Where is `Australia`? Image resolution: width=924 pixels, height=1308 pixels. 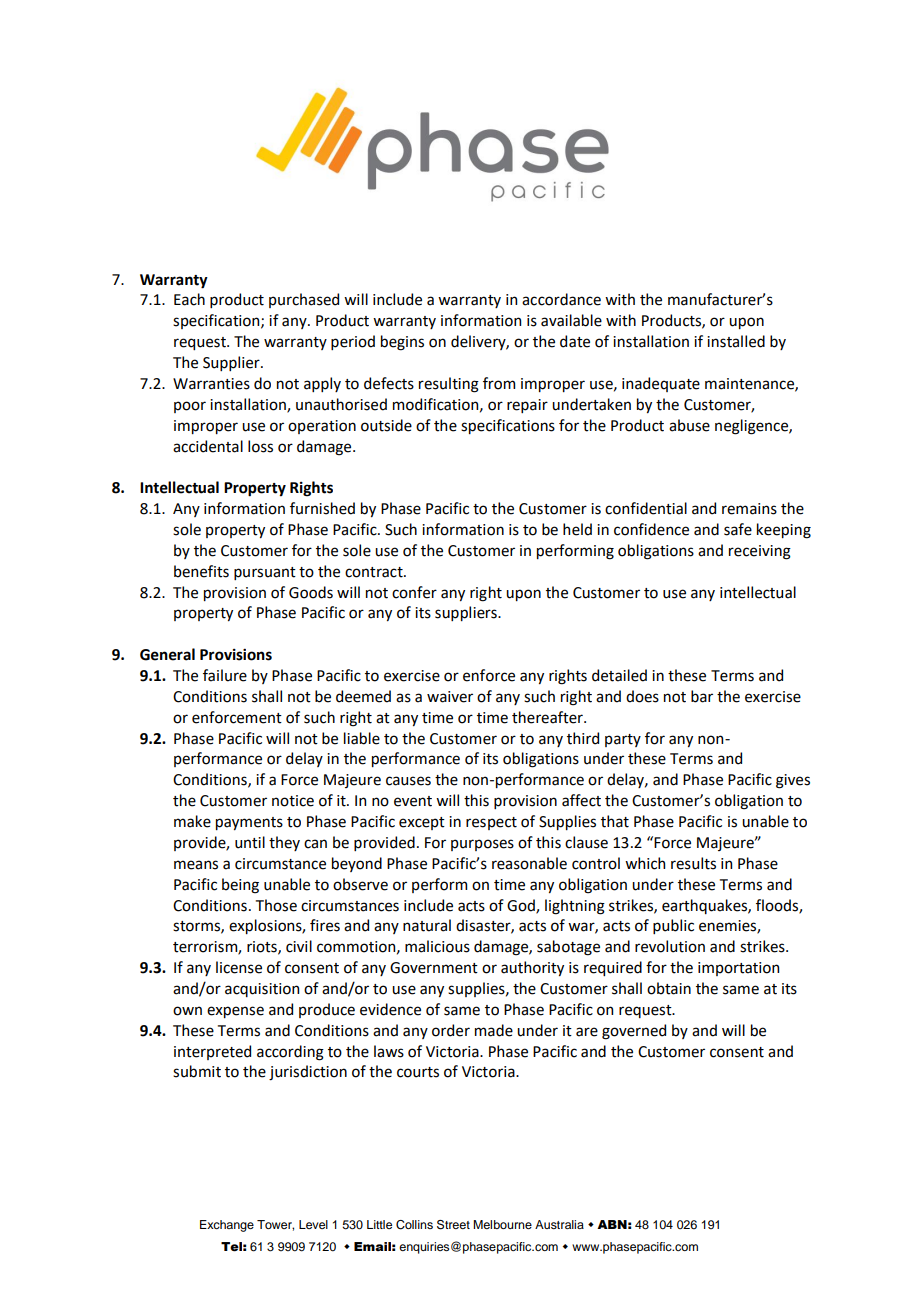
Australia is located at coordinates (559, 1224).
